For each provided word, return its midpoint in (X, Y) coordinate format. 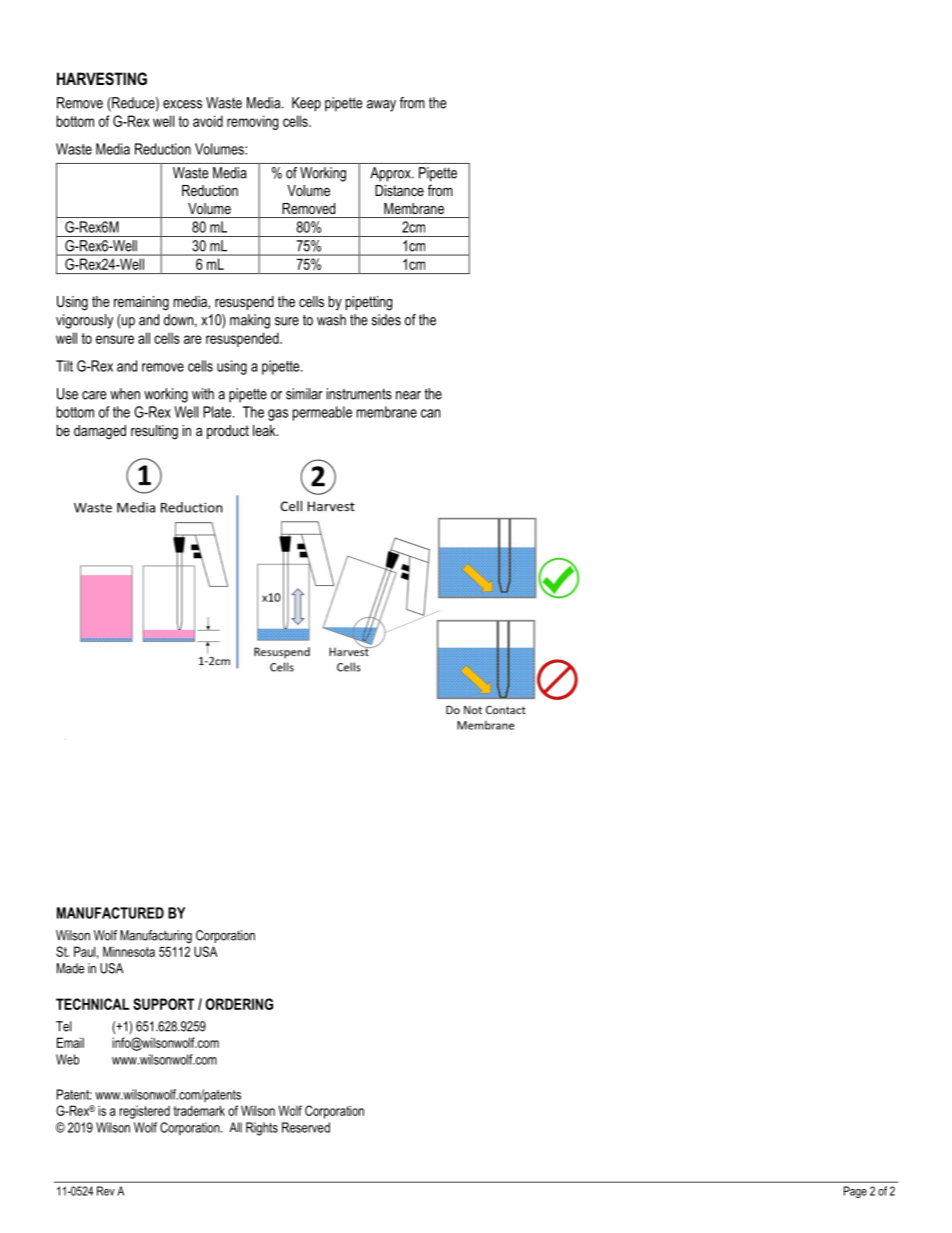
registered (144, 1112)
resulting (154, 432)
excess (182, 104)
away (381, 106)
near (408, 395)
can (430, 413)
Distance (399, 190)
